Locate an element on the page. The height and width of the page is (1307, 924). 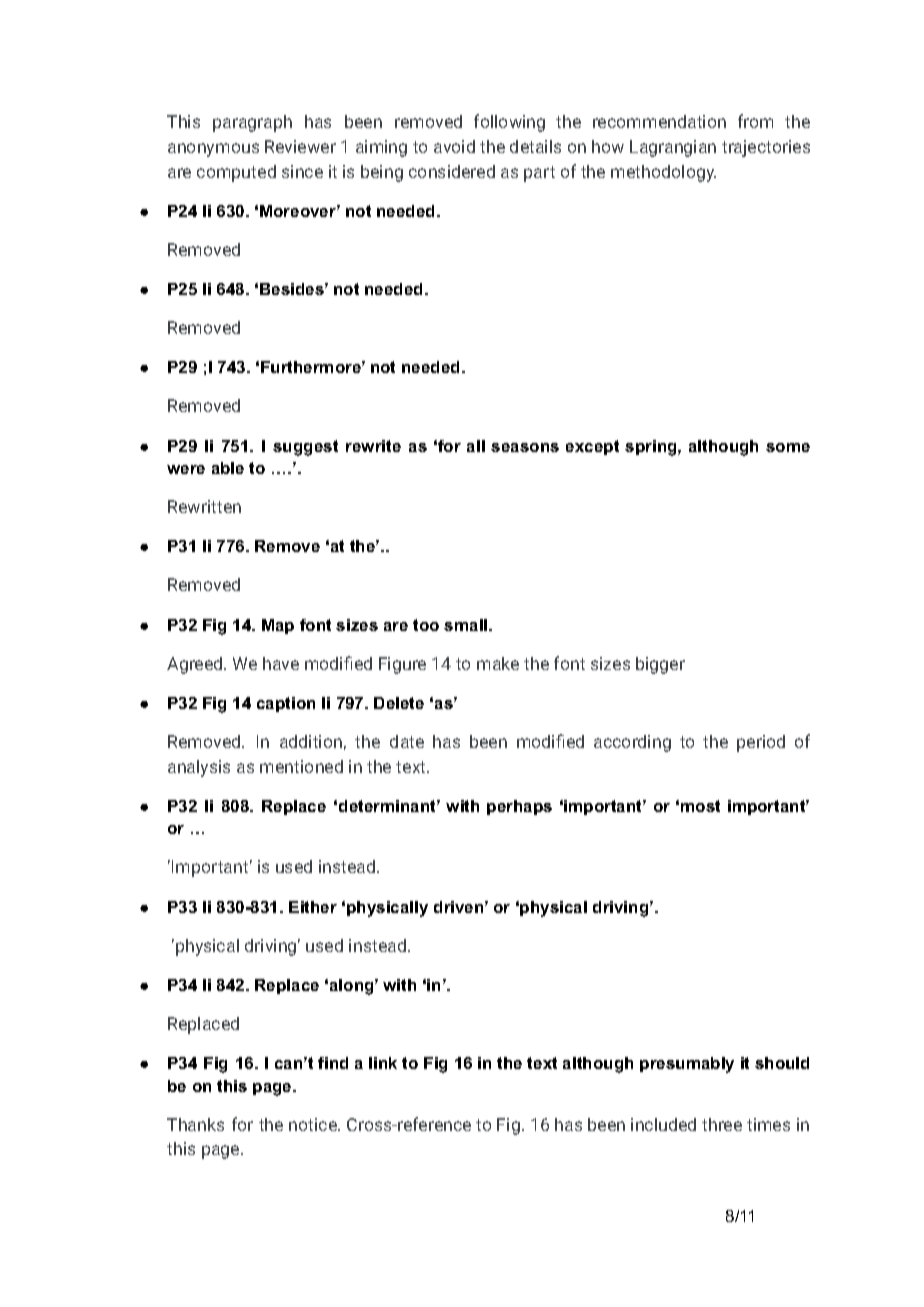
Map is located at coordinates (278, 626).
